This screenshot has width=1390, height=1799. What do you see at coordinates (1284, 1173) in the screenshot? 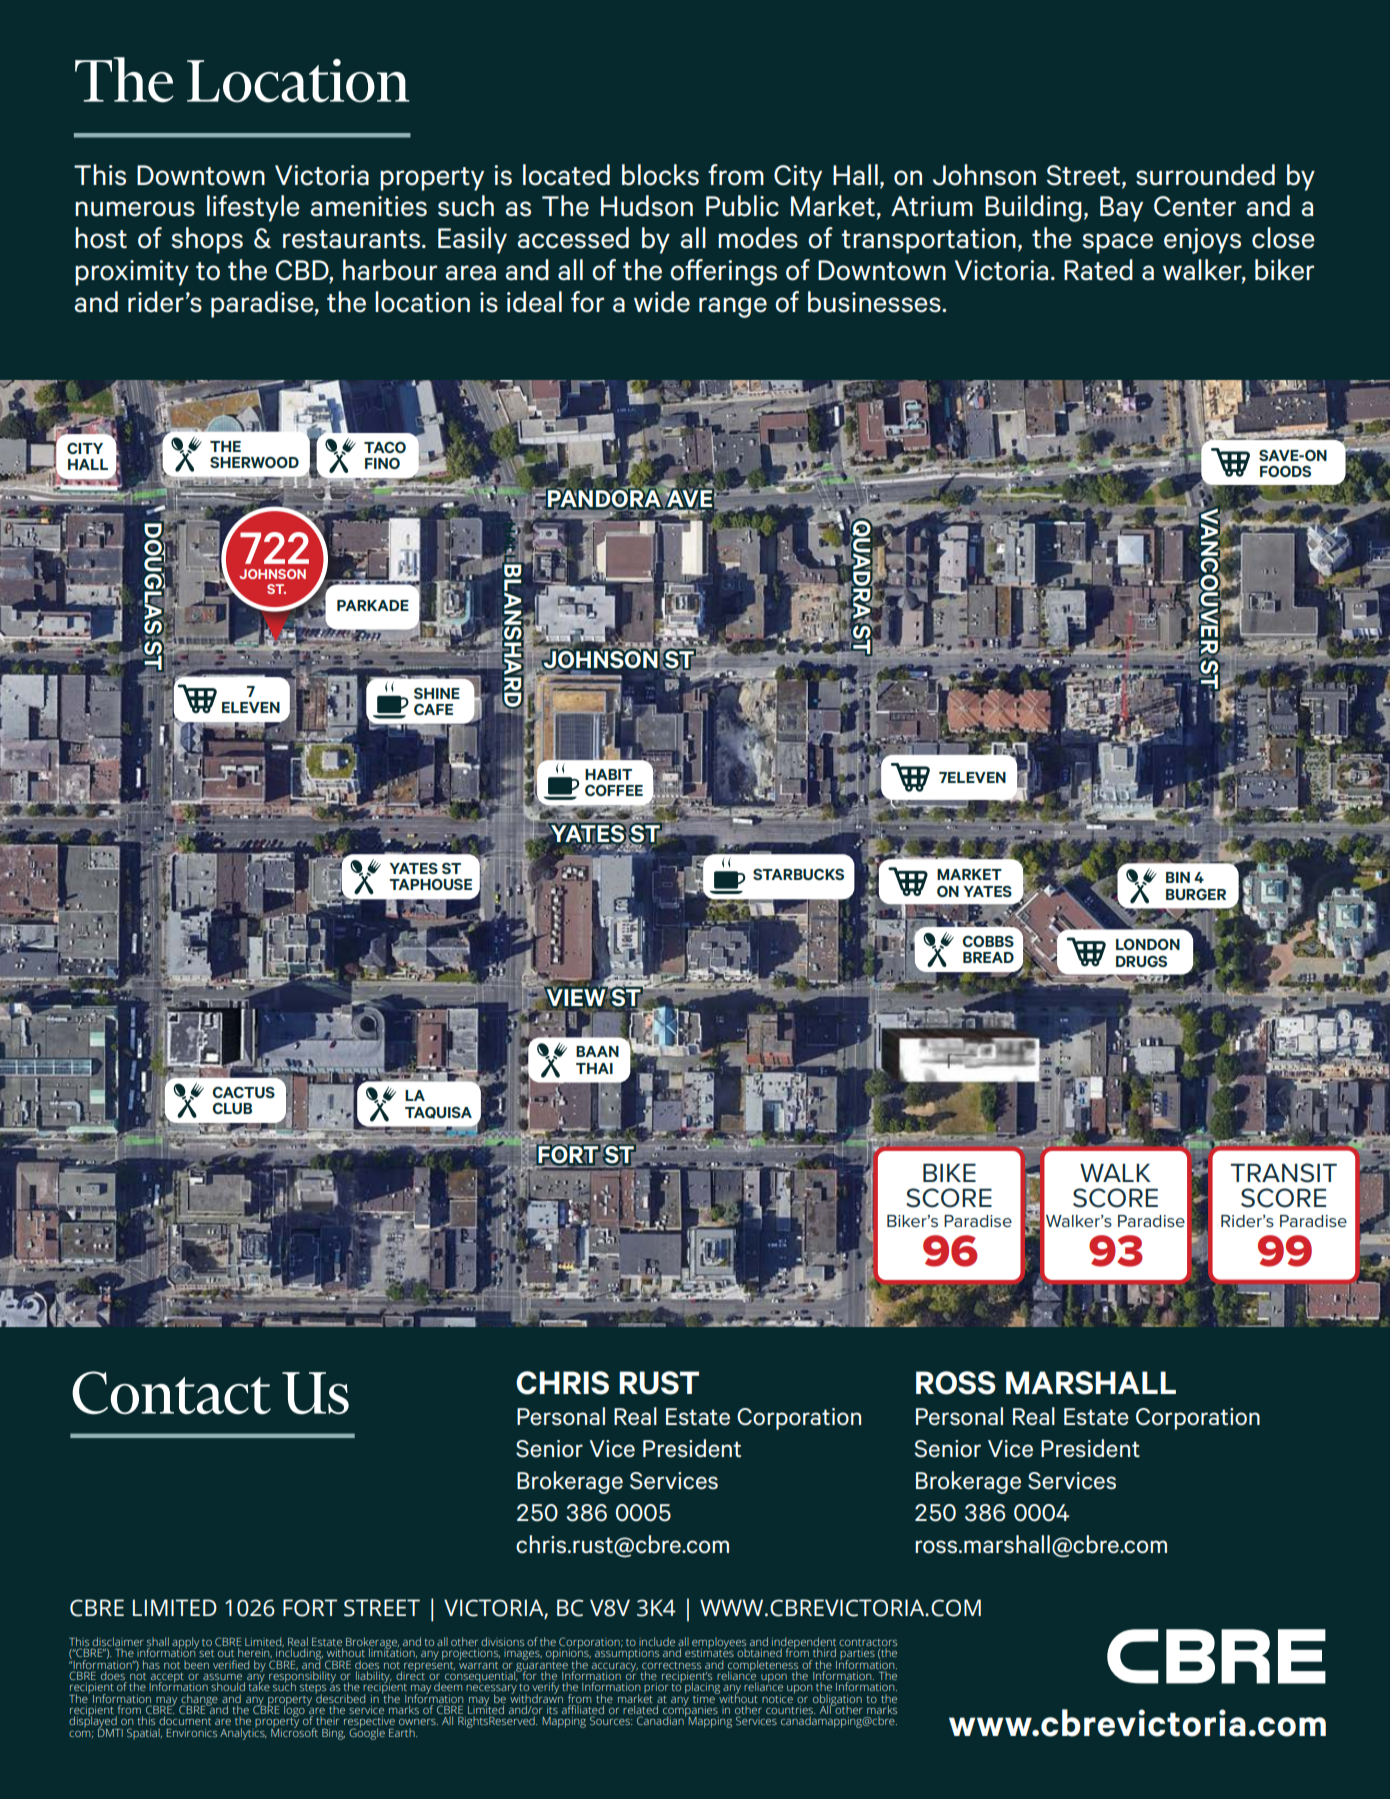
I see `TRANSIT` at bounding box center [1284, 1173].
